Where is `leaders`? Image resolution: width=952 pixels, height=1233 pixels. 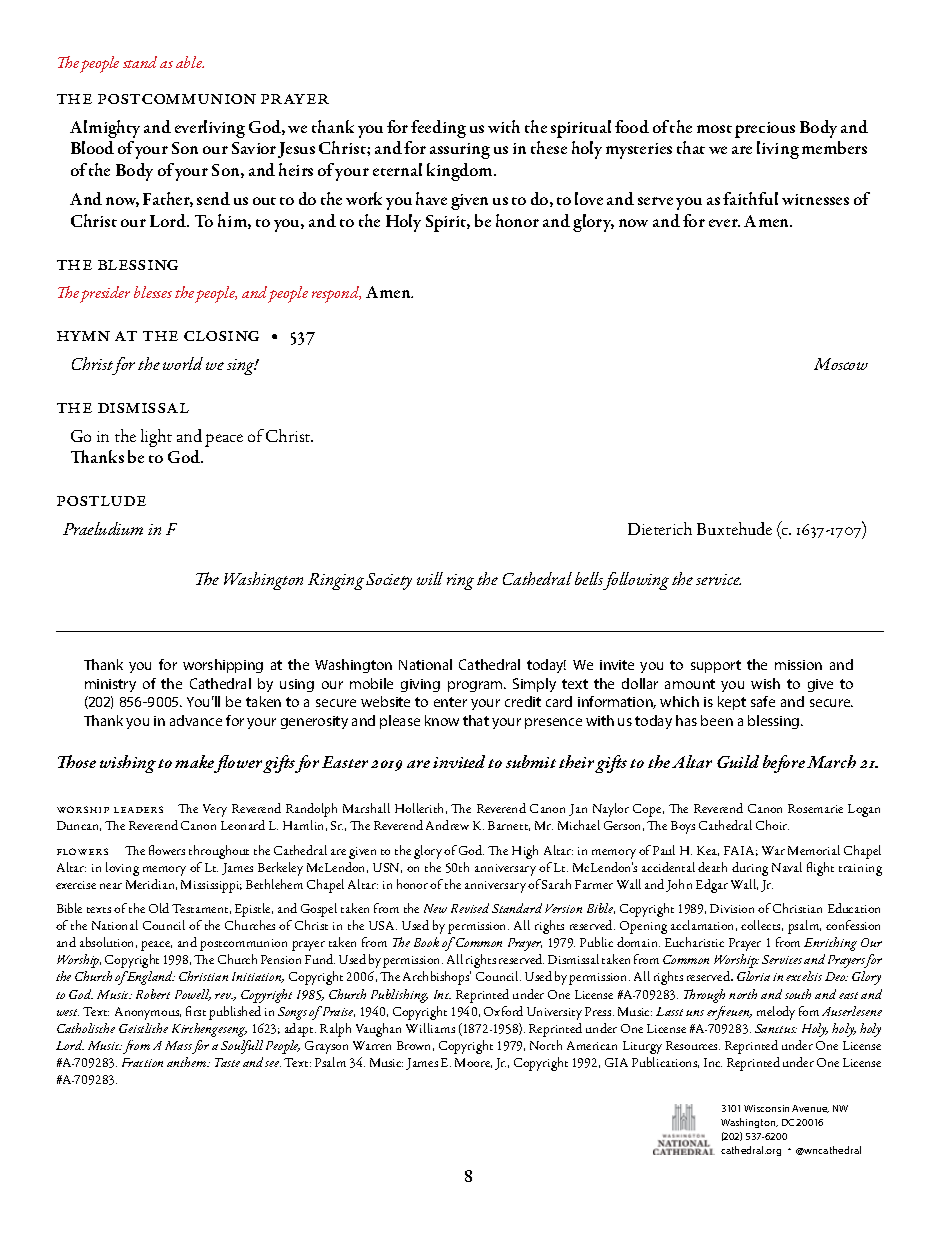 leaders is located at coordinates (138, 809).
